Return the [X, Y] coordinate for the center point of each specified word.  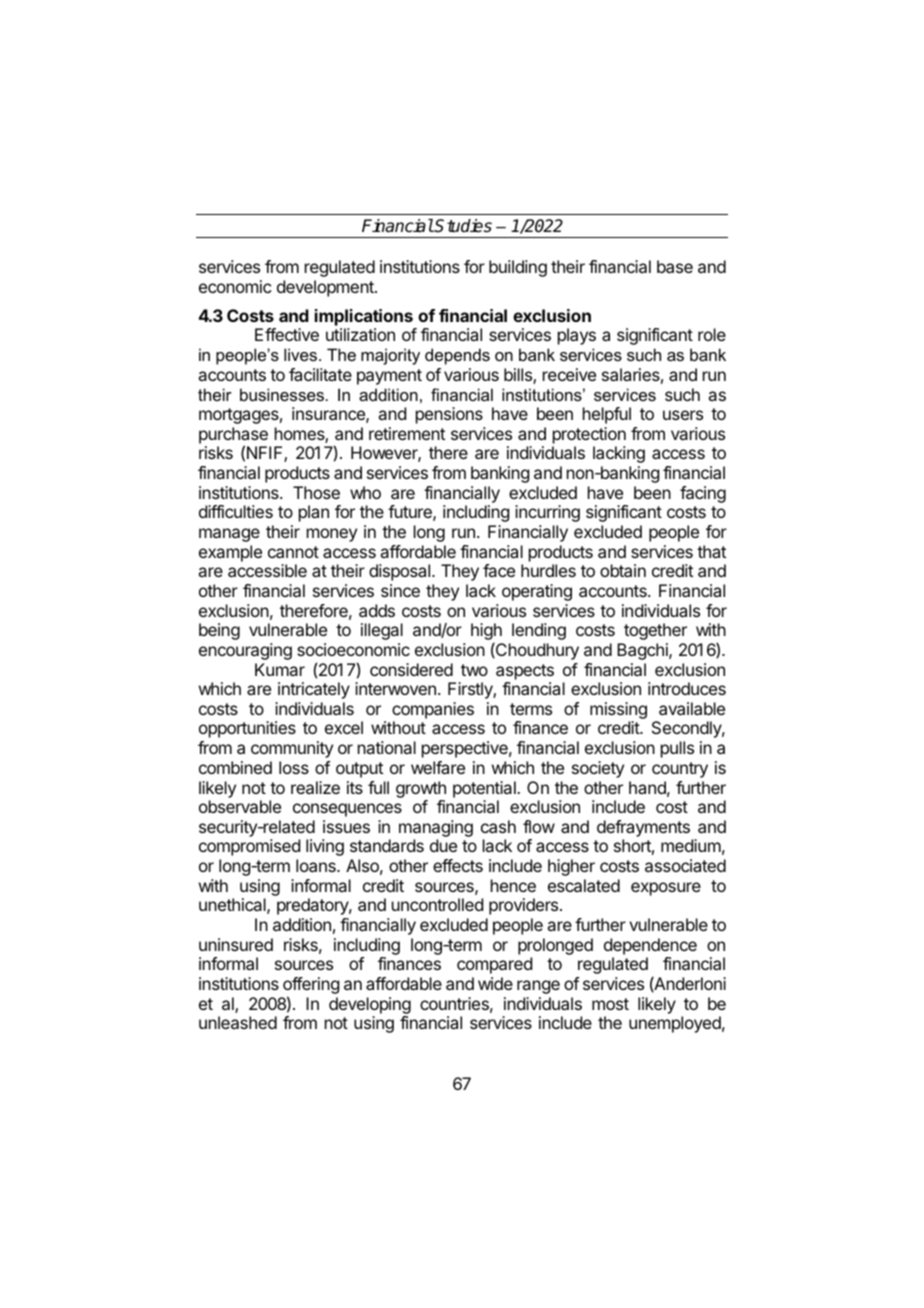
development [326, 288]
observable [240, 806]
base [675, 266]
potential [485, 789]
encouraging [245, 651]
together [655, 631]
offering [311, 987]
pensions [449, 415]
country [680, 770]
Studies [462, 226]
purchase [233, 436]
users [683, 415]
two [474, 670]
